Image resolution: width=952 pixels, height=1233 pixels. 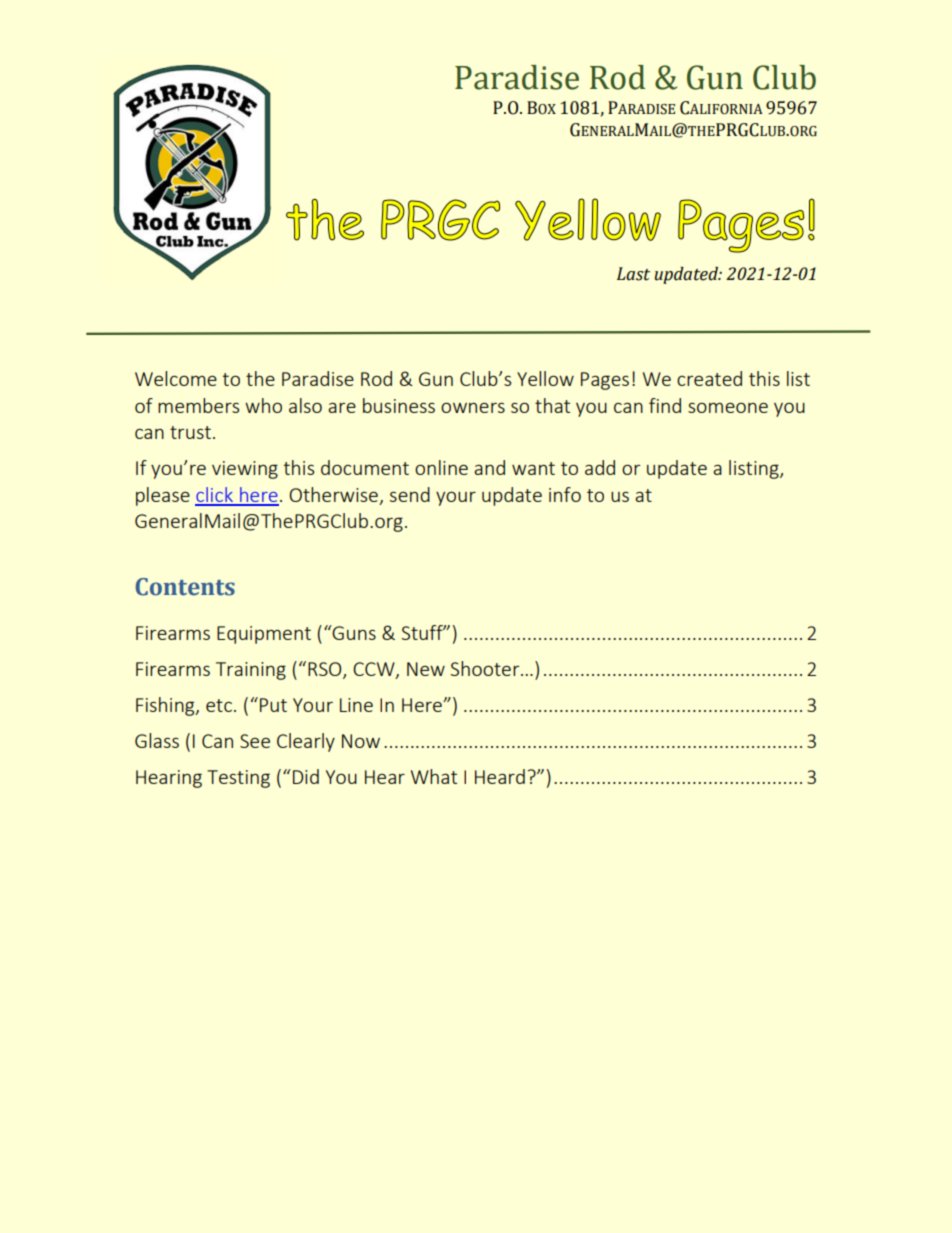 I want to click on Last, so click(x=633, y=274).
